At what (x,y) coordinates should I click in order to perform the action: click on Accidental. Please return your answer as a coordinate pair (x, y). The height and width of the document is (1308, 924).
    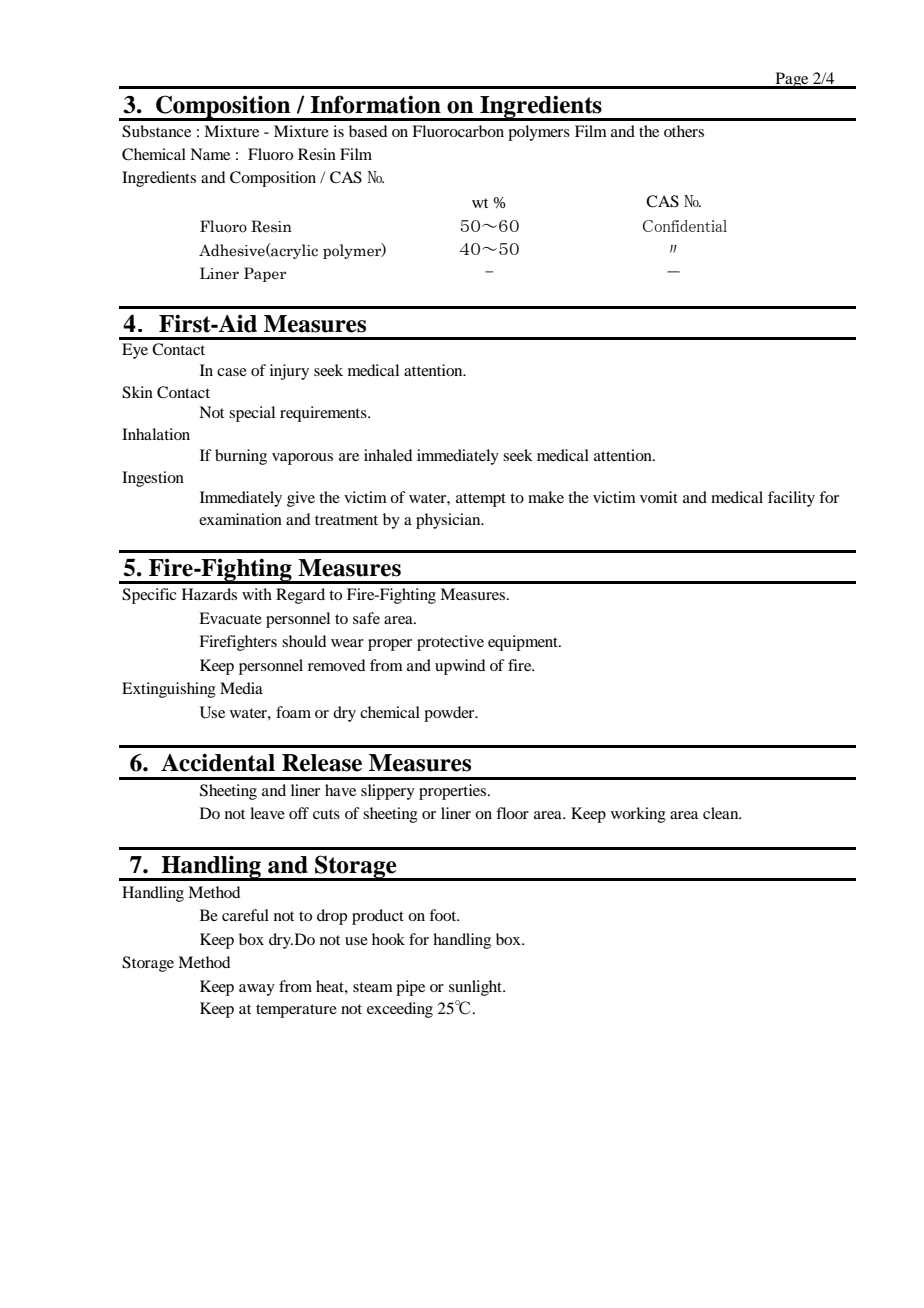
    Looking at the image, I should click on (218, 762).
